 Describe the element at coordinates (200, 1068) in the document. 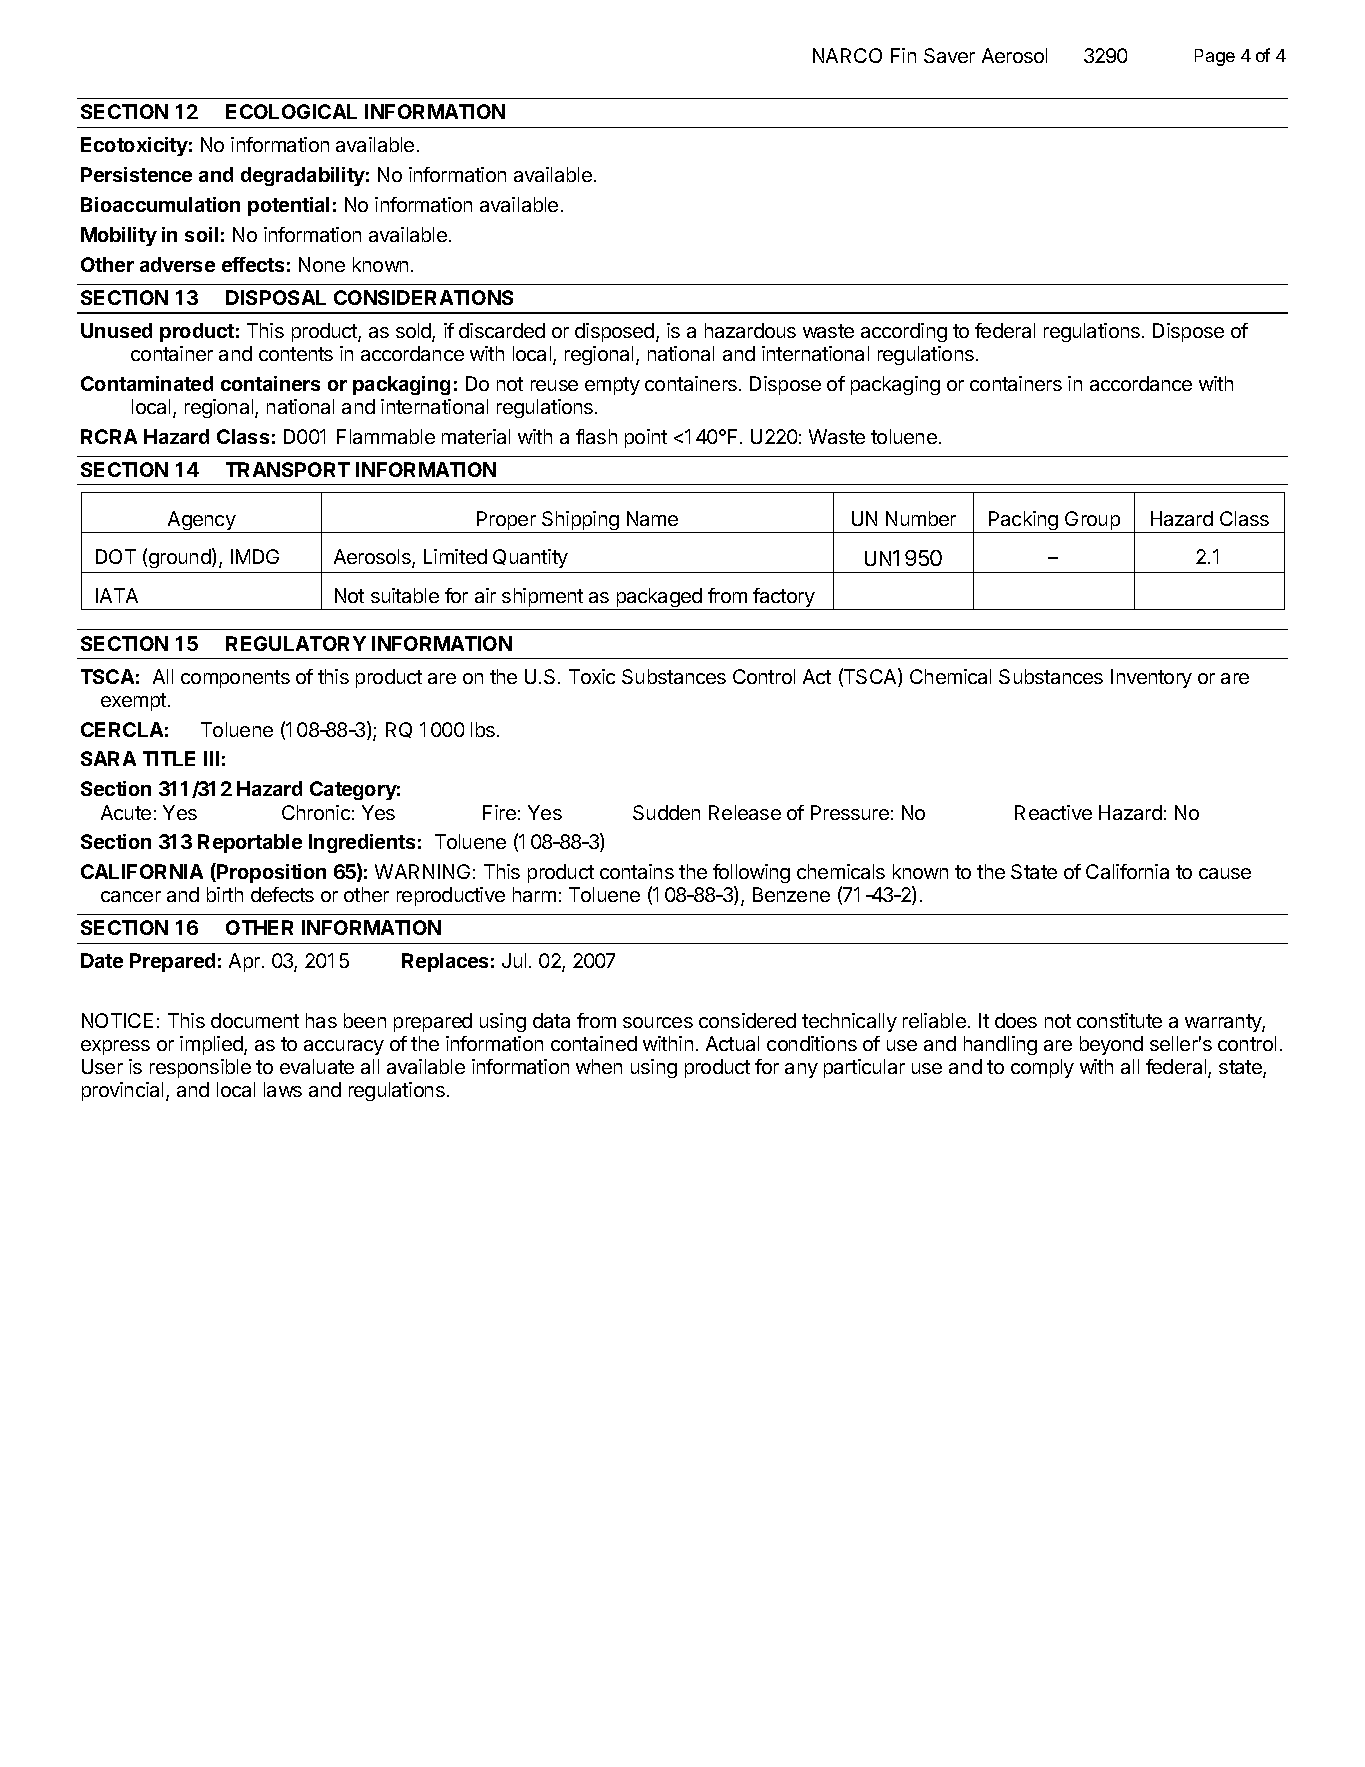

I see `responsible` at that location.
